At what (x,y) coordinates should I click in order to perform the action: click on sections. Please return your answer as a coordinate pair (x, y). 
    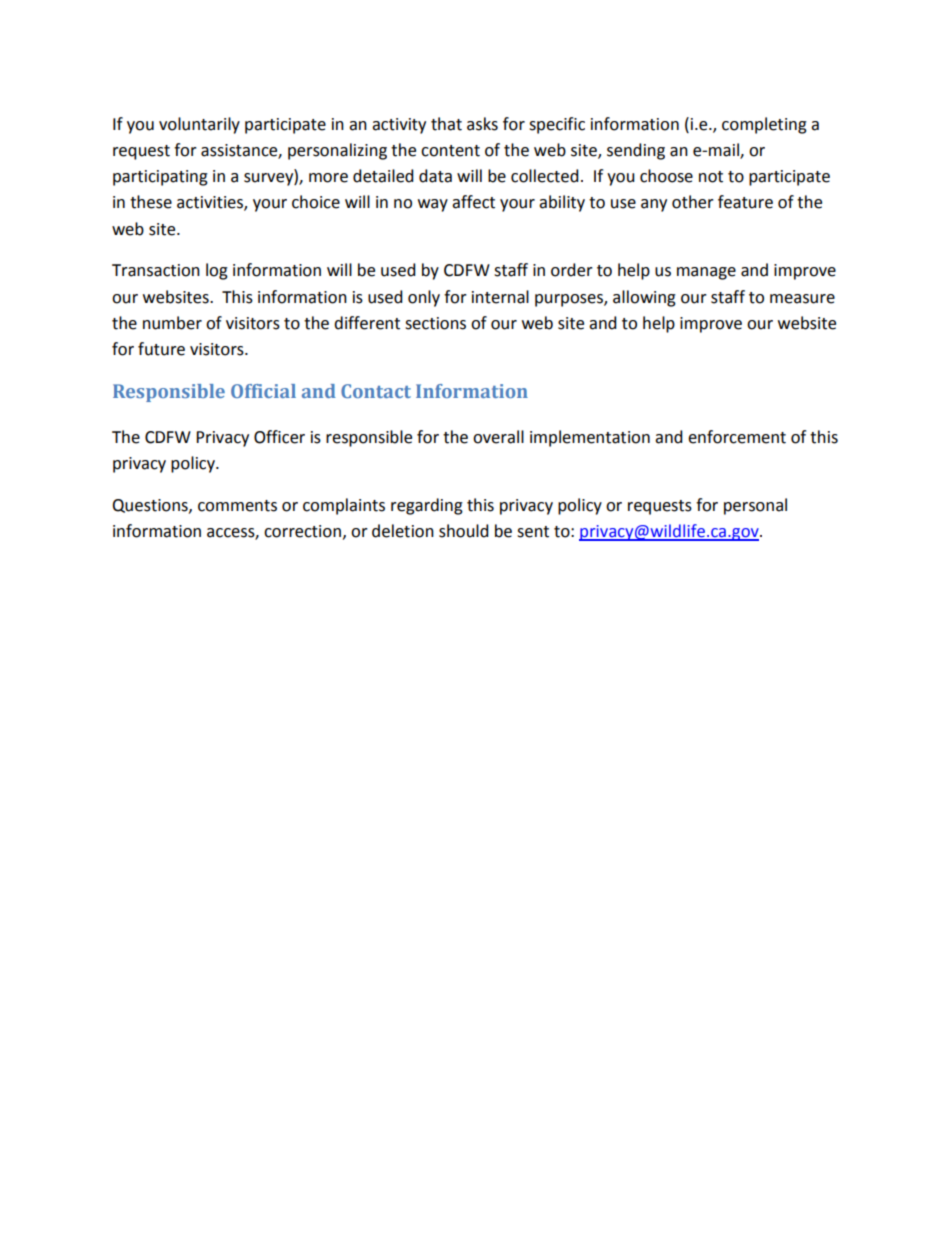
    Looking at the image, I should click on (435, 323).
